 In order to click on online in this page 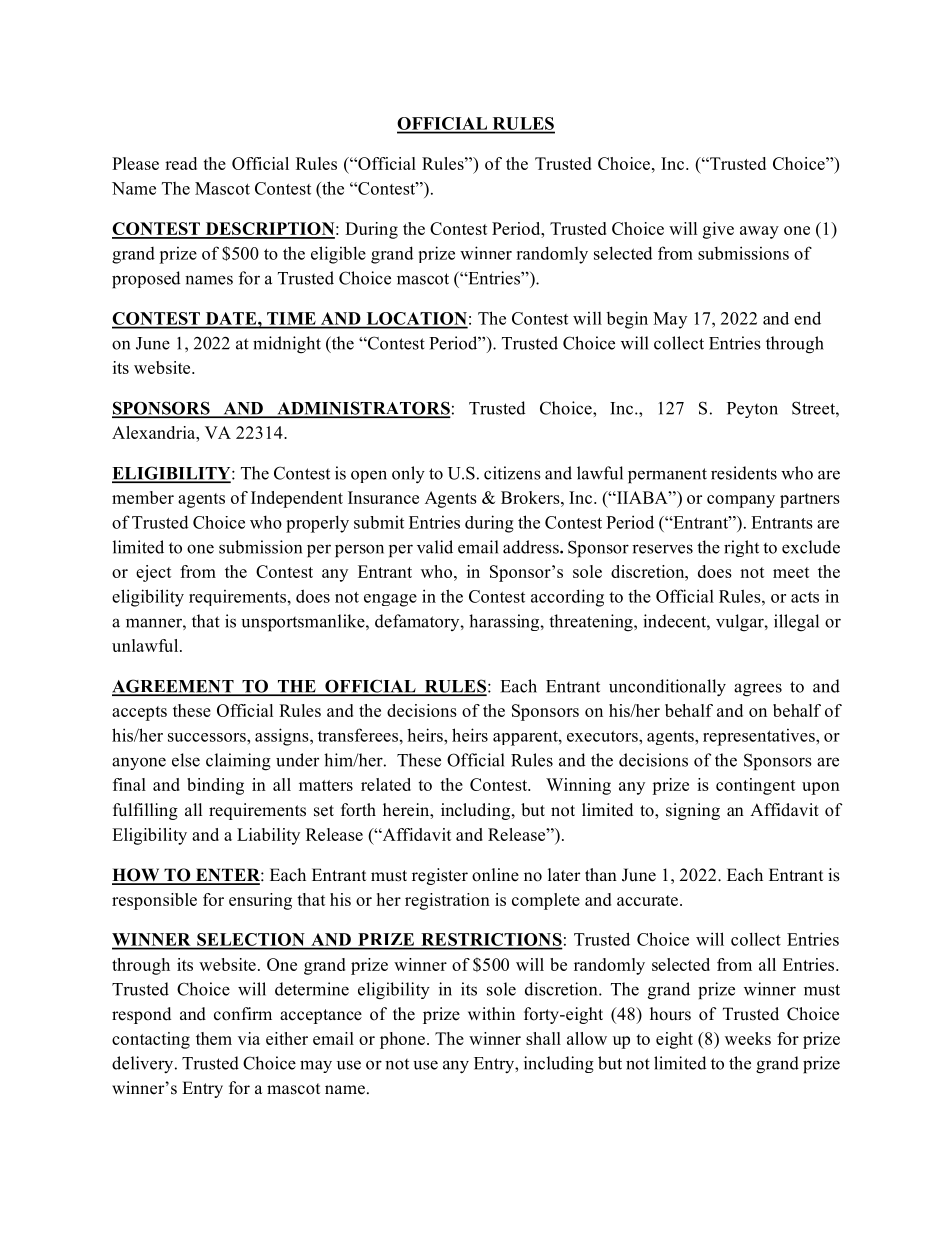, I will do `click(495, 875)`.
